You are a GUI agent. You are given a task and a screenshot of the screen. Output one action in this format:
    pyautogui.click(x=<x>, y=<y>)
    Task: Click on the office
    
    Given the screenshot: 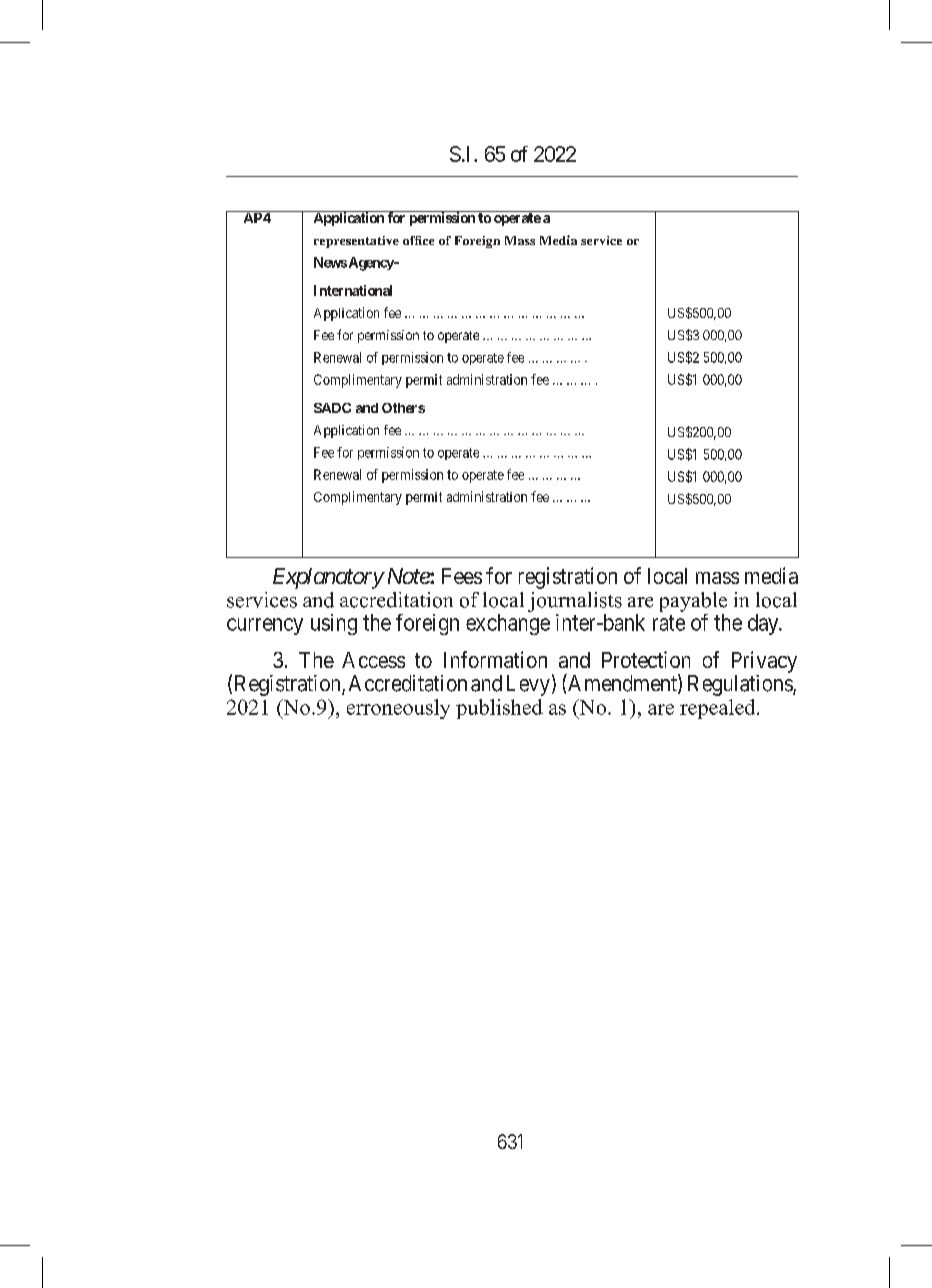 What is the action you would take?
    pyautogui.click(x=418, y=240)
